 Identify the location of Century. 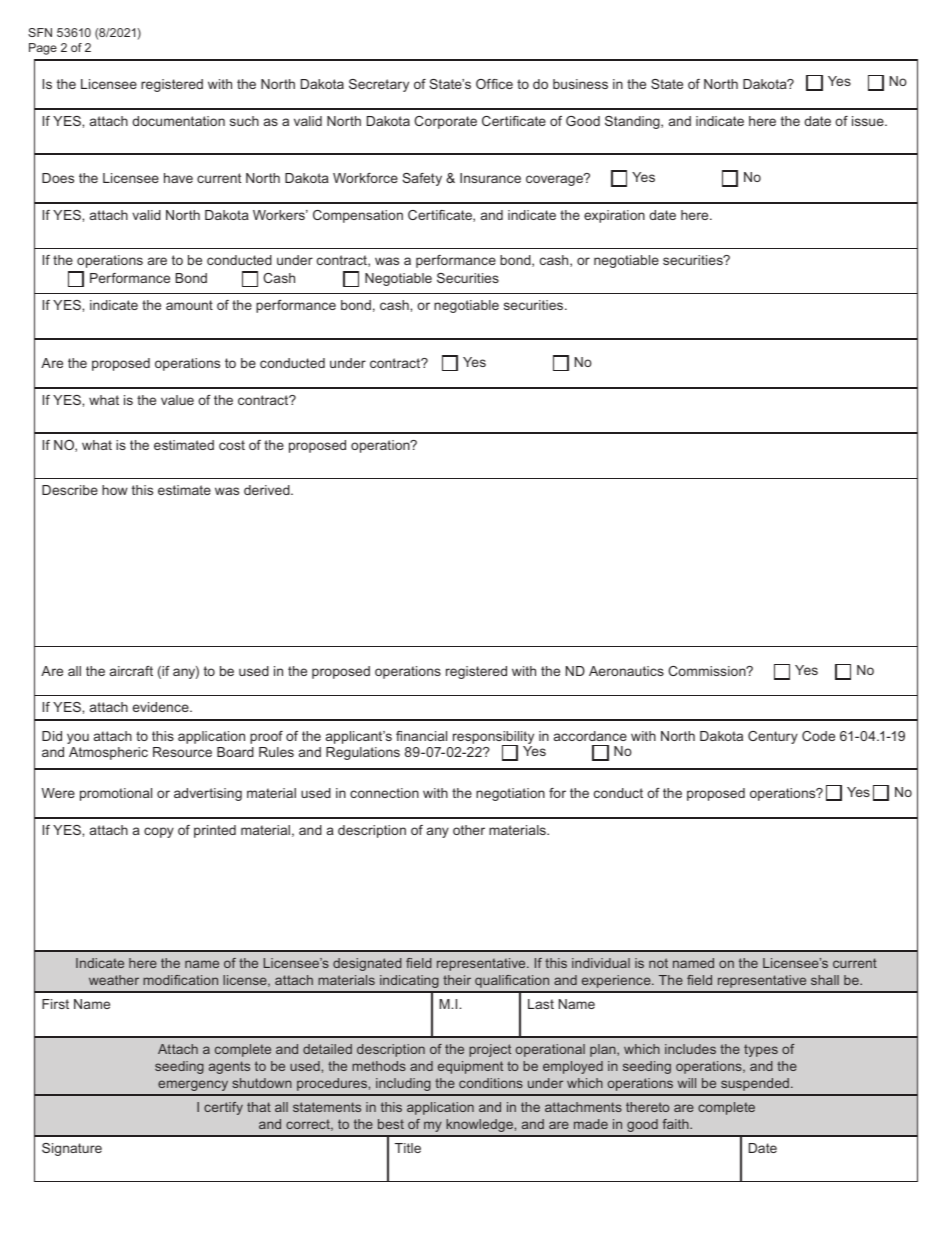
(773, 737).
